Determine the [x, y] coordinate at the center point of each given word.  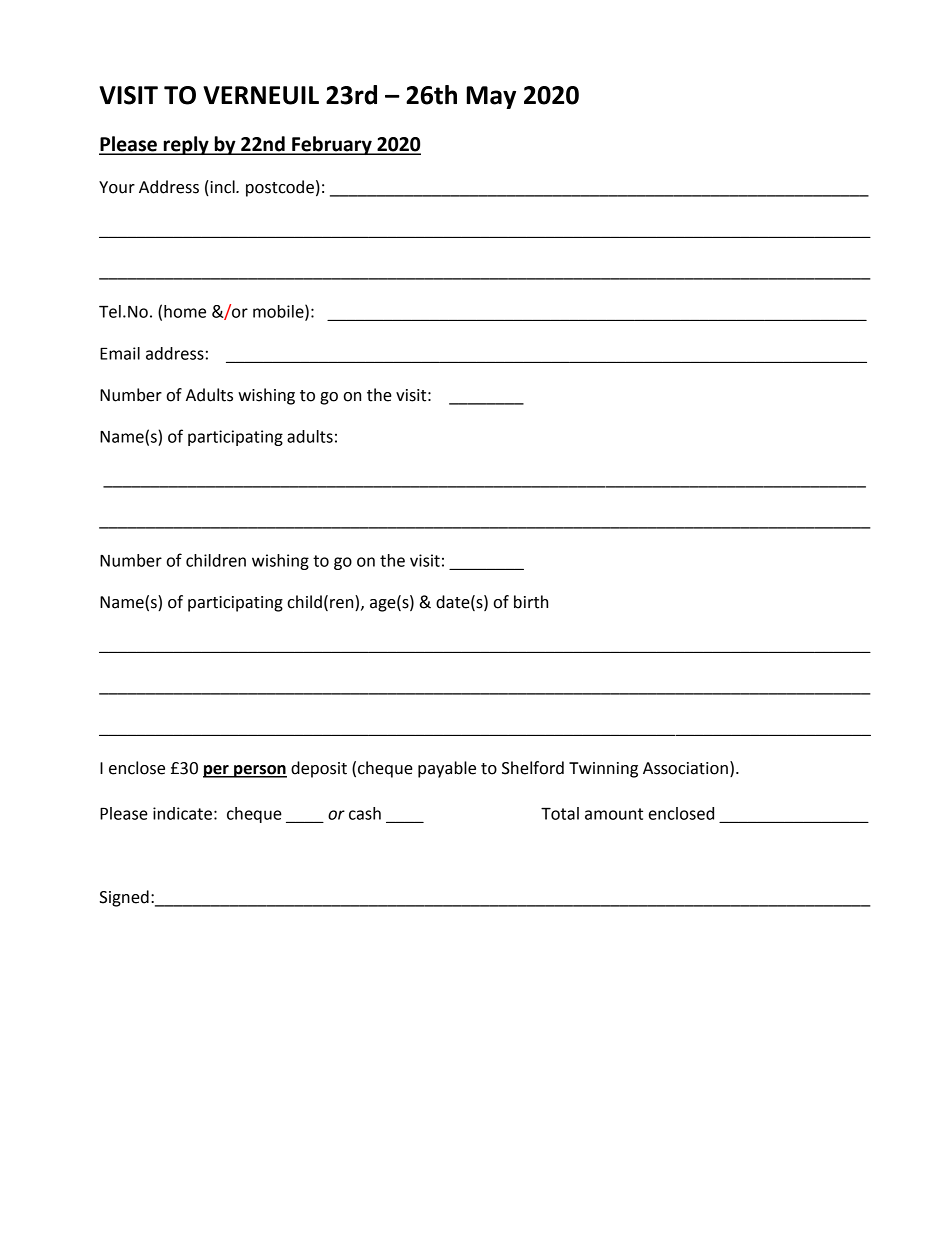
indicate [182, 813]
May [491, 97]
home [185, 311]
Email [120, 353]
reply [186, 145]
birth [531, 602]
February [332, 145]
